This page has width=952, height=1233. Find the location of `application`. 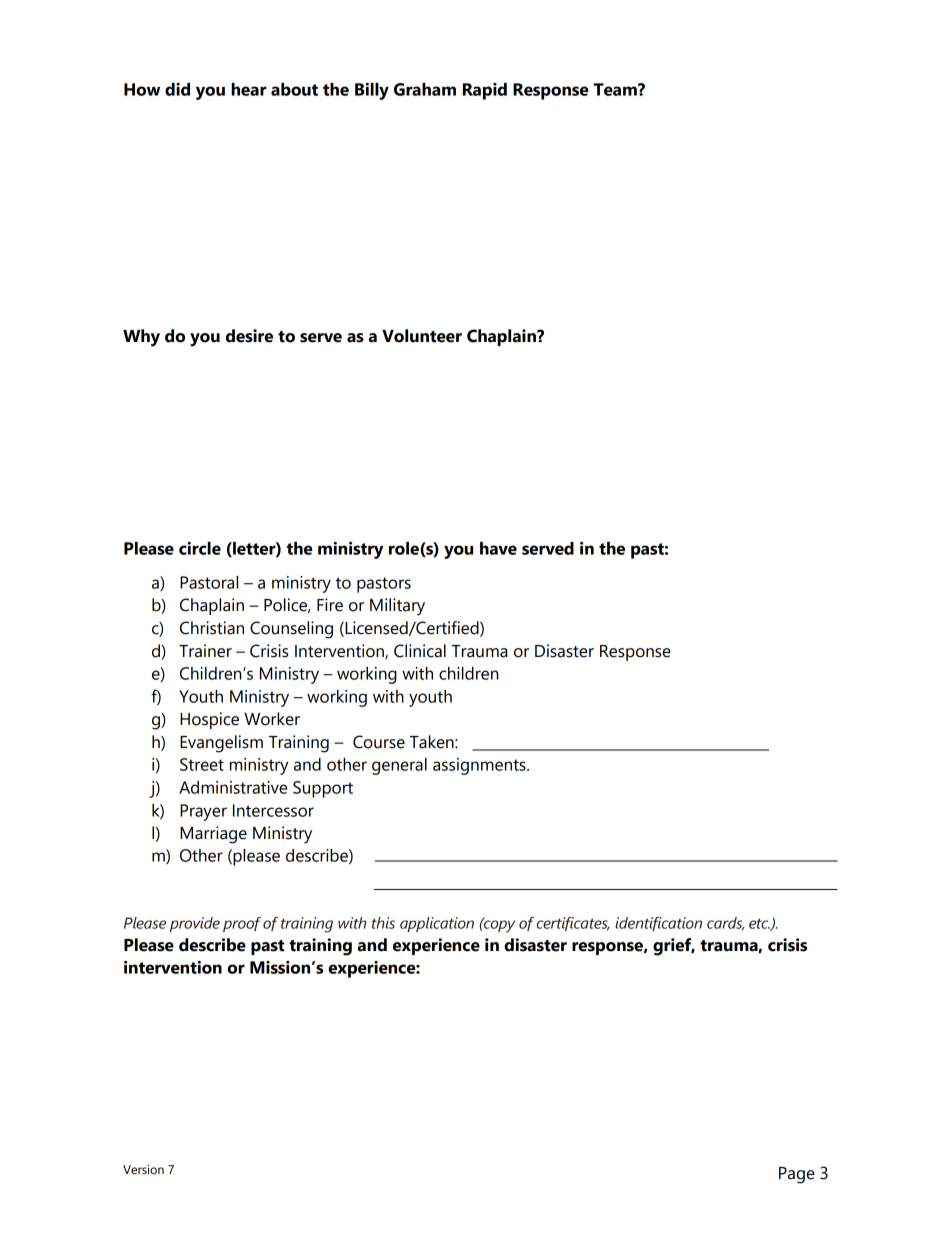

application is located at coordinates (437, 924).
